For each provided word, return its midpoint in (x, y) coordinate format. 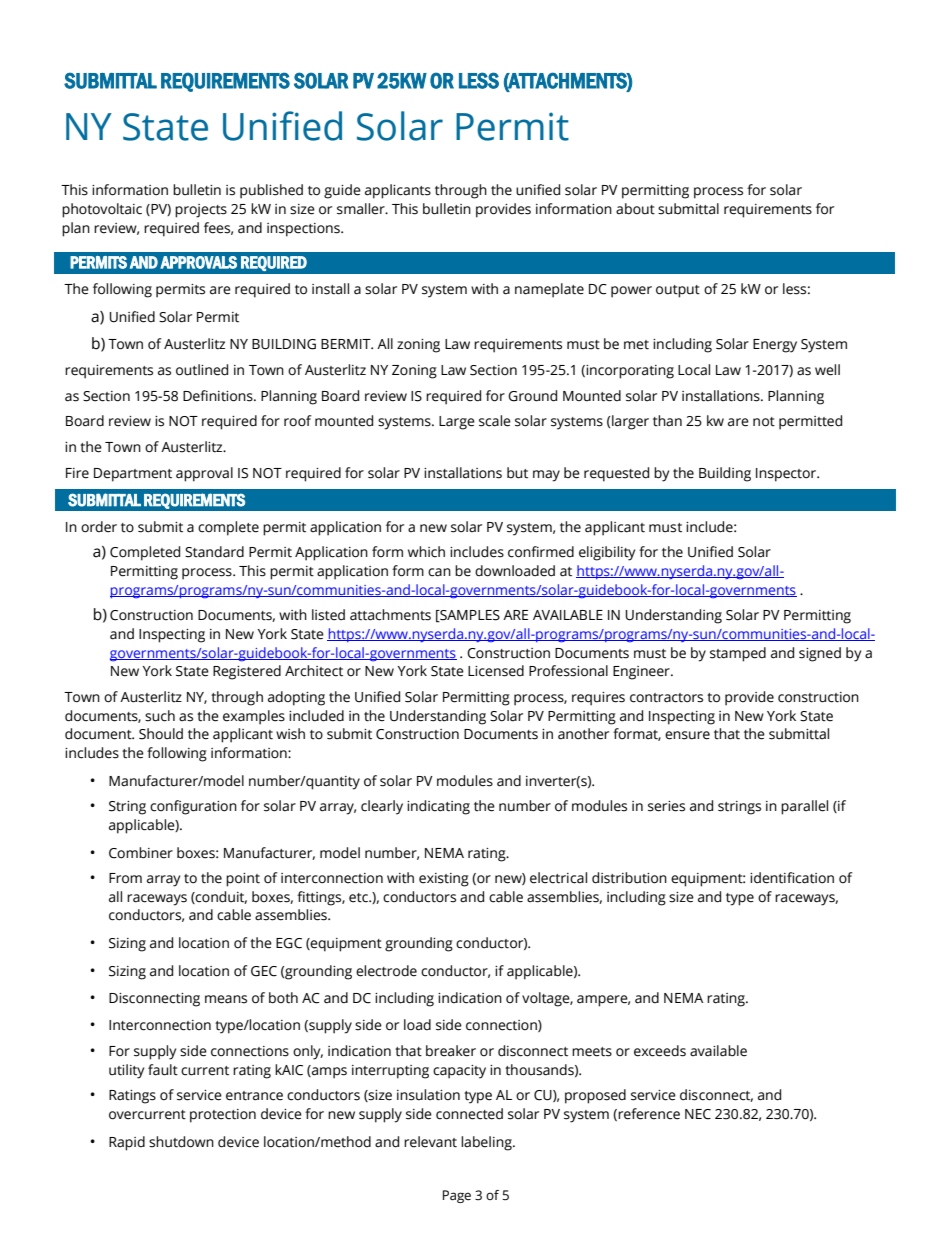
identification (792, 878)
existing (444, 880)
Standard (214, 552)
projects (201, 211)
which (426, 552)
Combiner (141, 853)
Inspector (787, 475)
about (635, 209)
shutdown (181, 1142)
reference (649, 1114)
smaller (362, 209)
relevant (430, 1142)
